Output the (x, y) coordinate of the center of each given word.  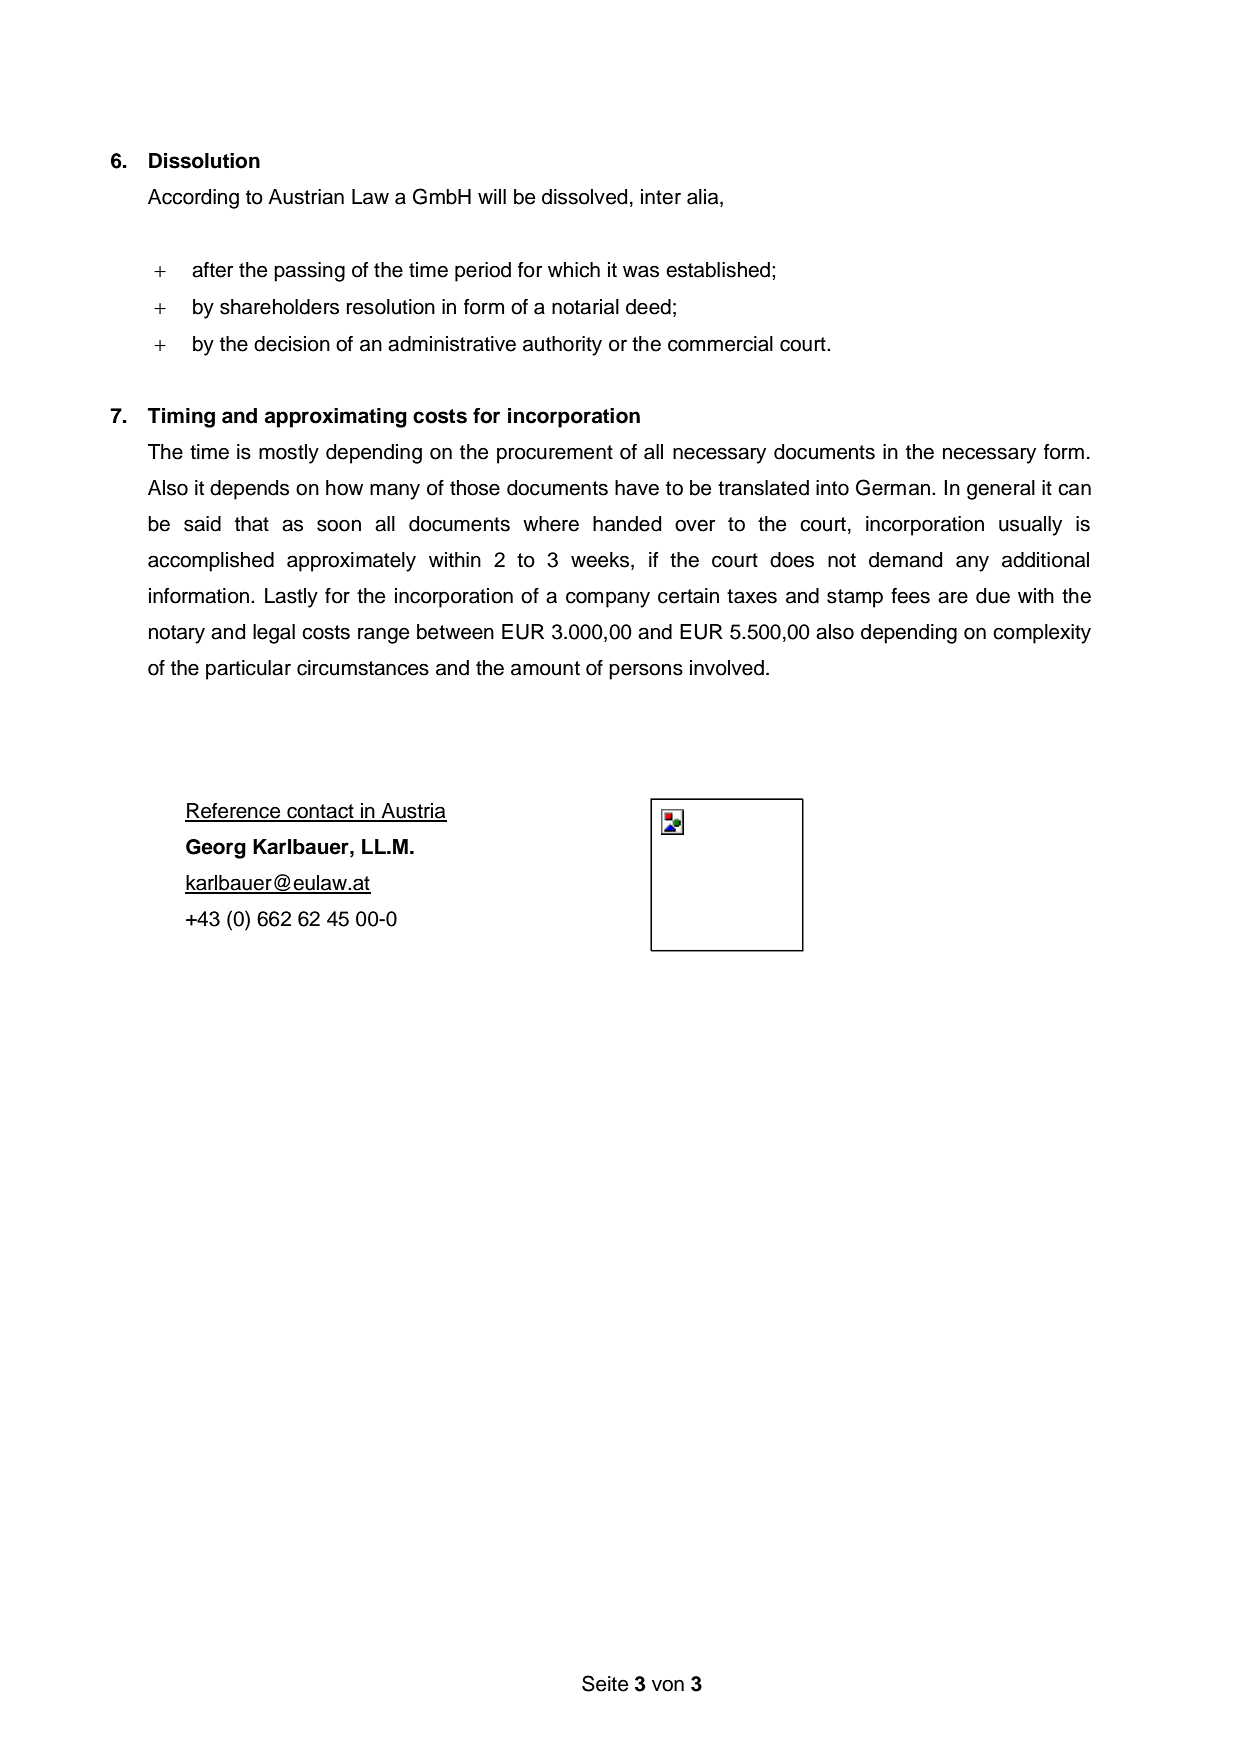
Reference (234, 812)
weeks (601, 561)
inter (661, 197)
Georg (216, 849)
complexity (1042, 634)
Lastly (291, 598)
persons (646, 671)
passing (309, 272)
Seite (605, 1683)
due (993, 596)
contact (320, 812)
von (668, 1686)
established (718, 270)
